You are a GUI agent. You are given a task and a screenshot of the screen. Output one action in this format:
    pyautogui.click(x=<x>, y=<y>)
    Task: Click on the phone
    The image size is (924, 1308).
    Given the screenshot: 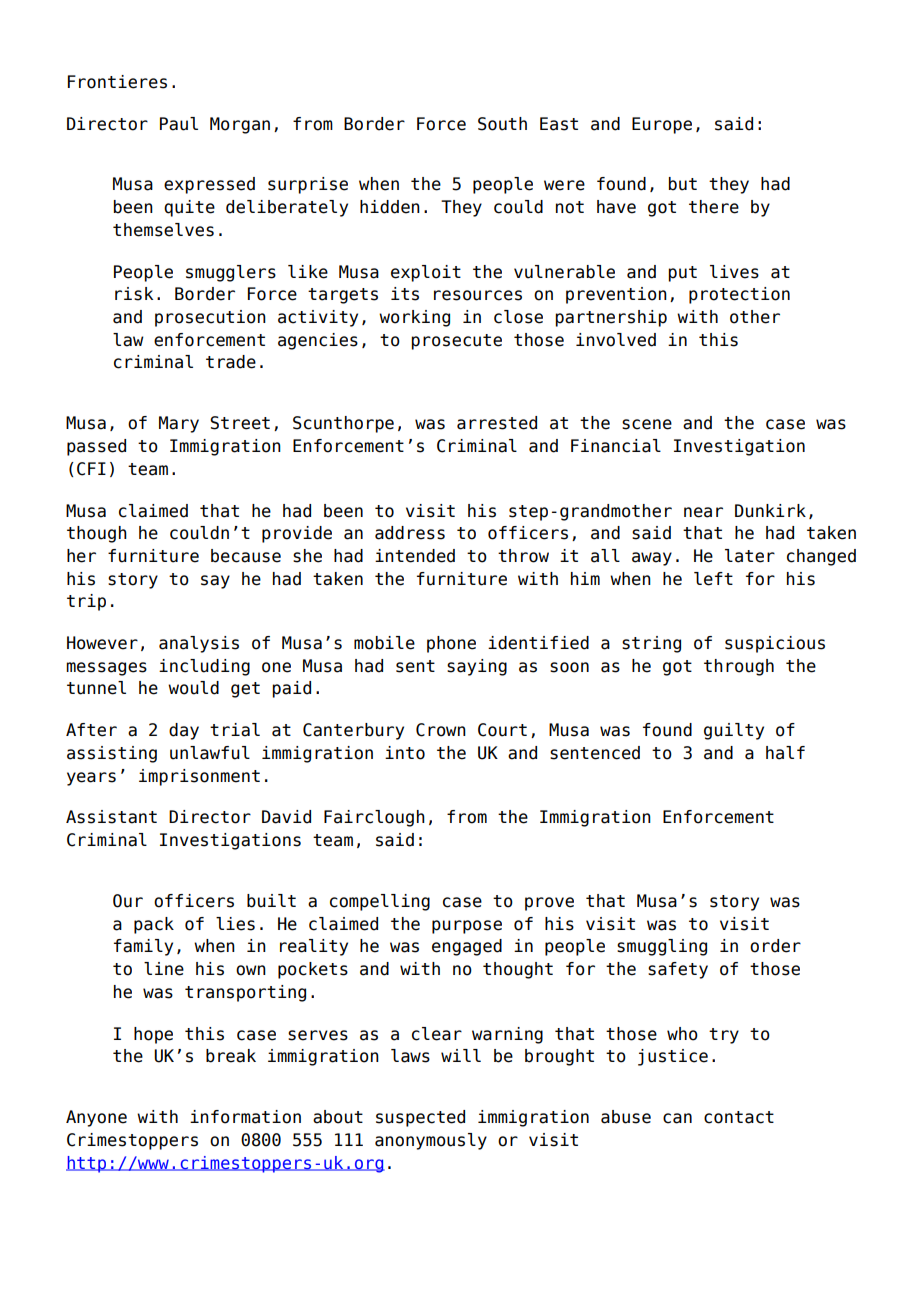 What is the action you would take?
    pyautogui.click(x=451, y=644)
